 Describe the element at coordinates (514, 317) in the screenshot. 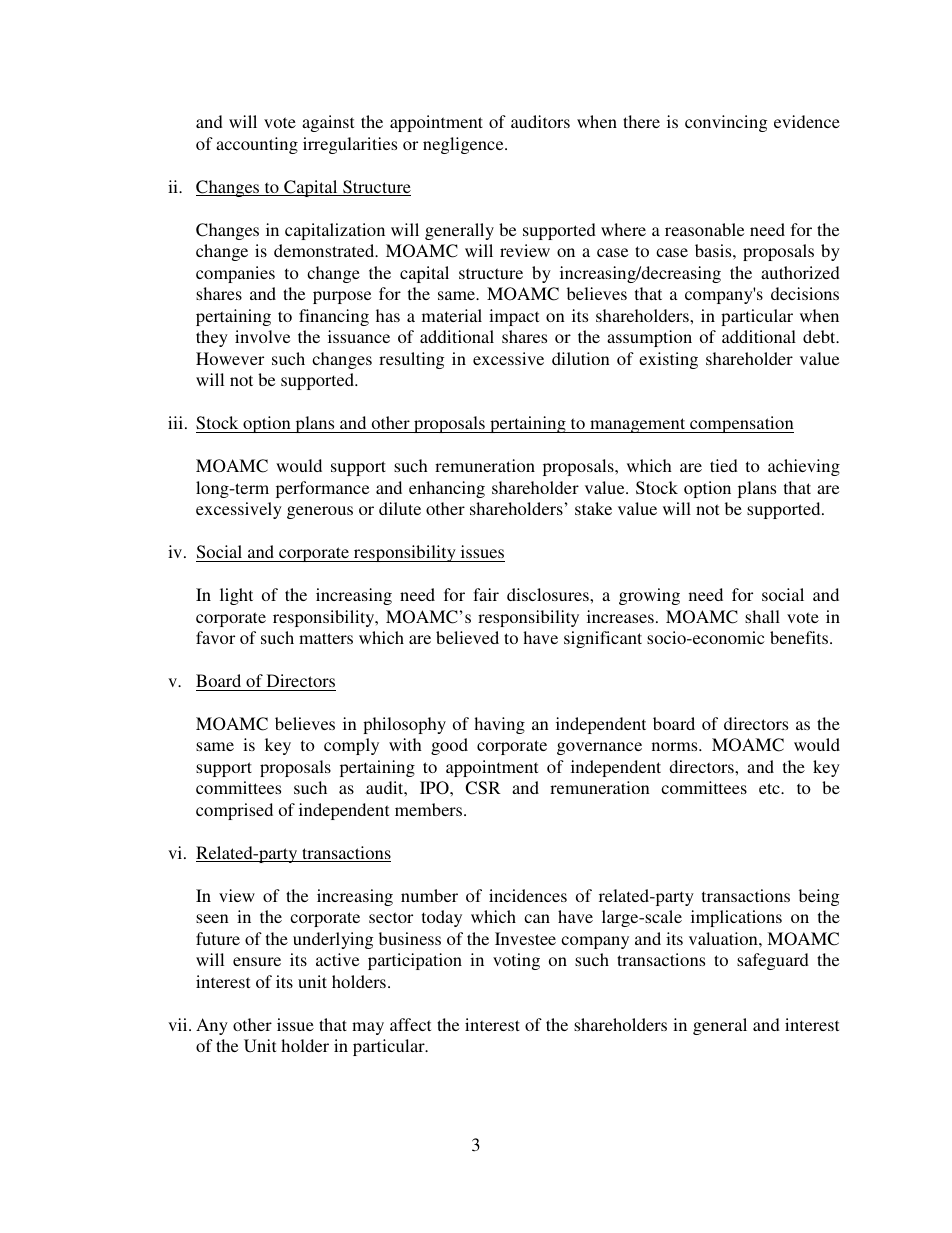

I see `impact` at that location.
